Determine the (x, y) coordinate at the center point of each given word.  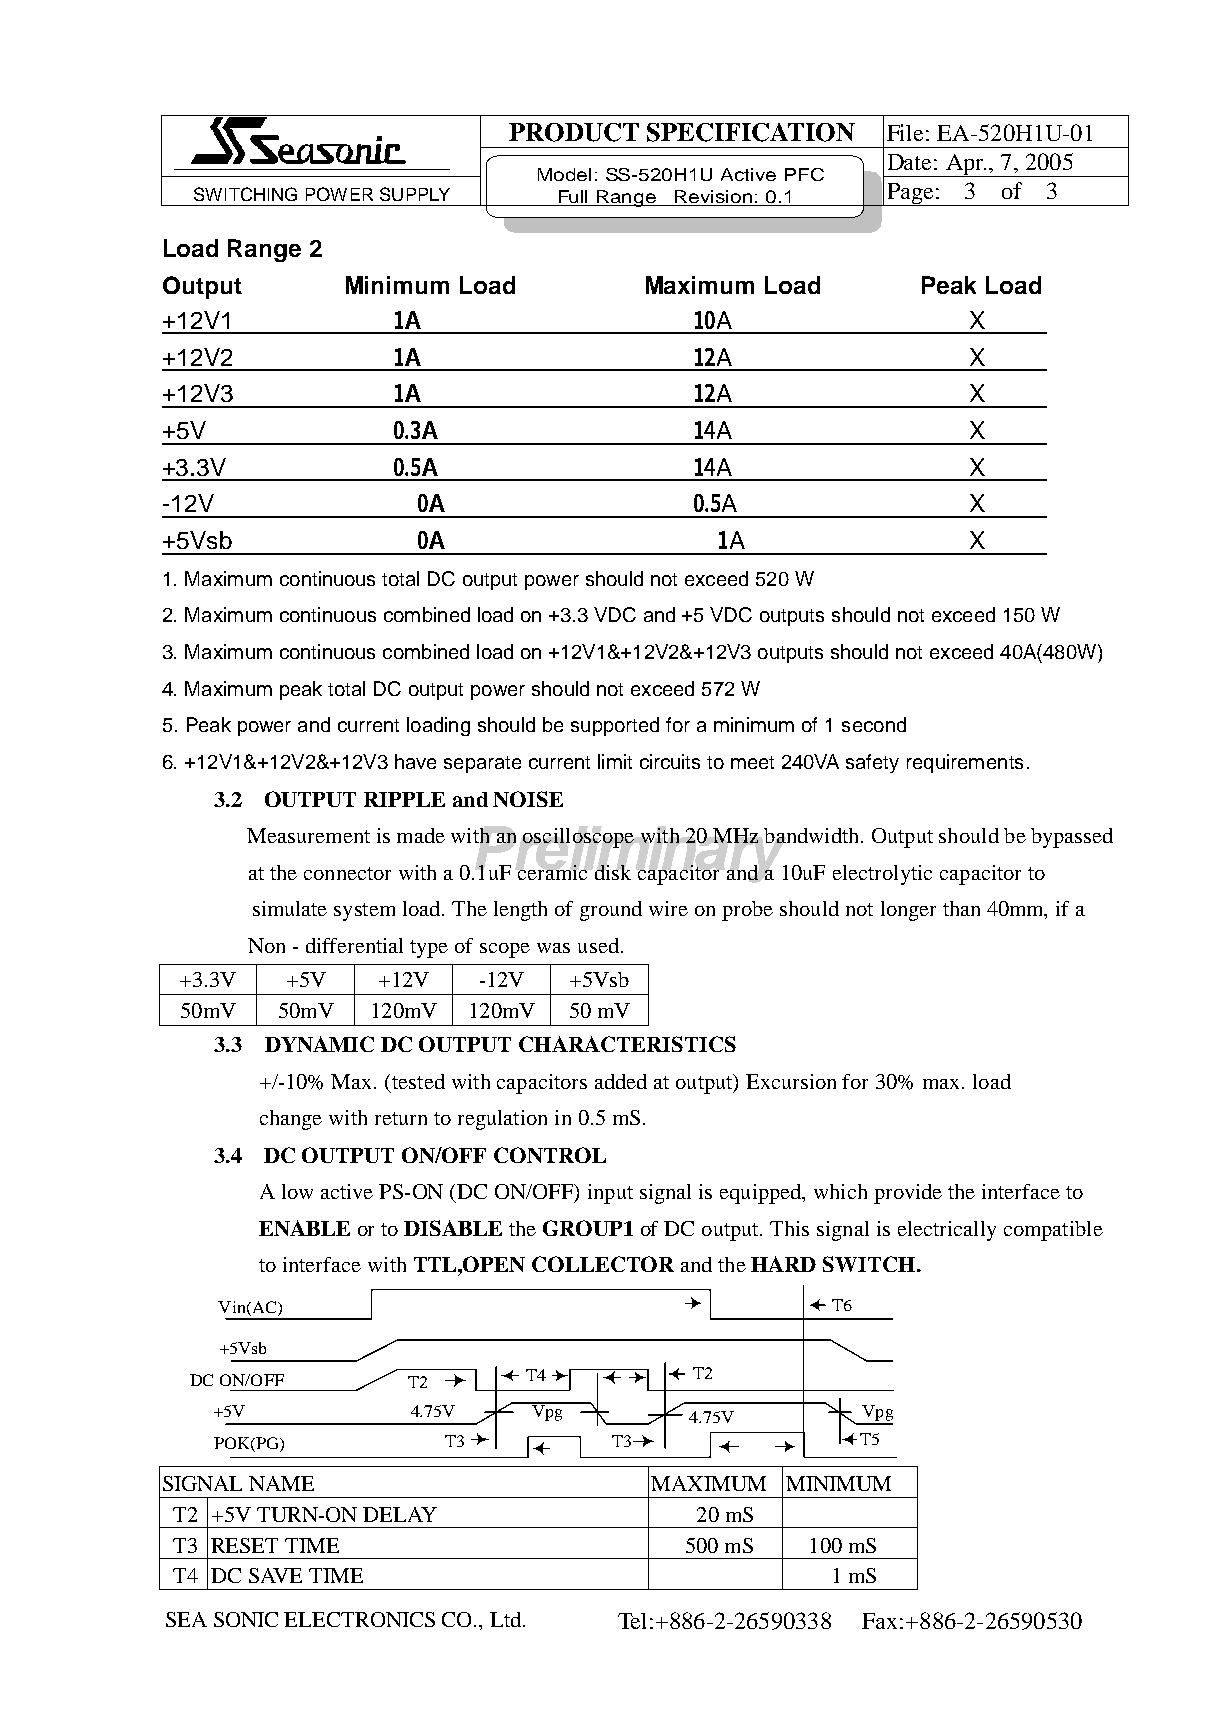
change (291, 1120)
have (415, 761)
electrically (947, 1231)
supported (615, 726)
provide (908, 1194)
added (621, 1081)
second (874, 724)
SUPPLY (415, 194)
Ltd (507, 1619)
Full (573, 198)
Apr (965, 165)
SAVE (275, 1575)
